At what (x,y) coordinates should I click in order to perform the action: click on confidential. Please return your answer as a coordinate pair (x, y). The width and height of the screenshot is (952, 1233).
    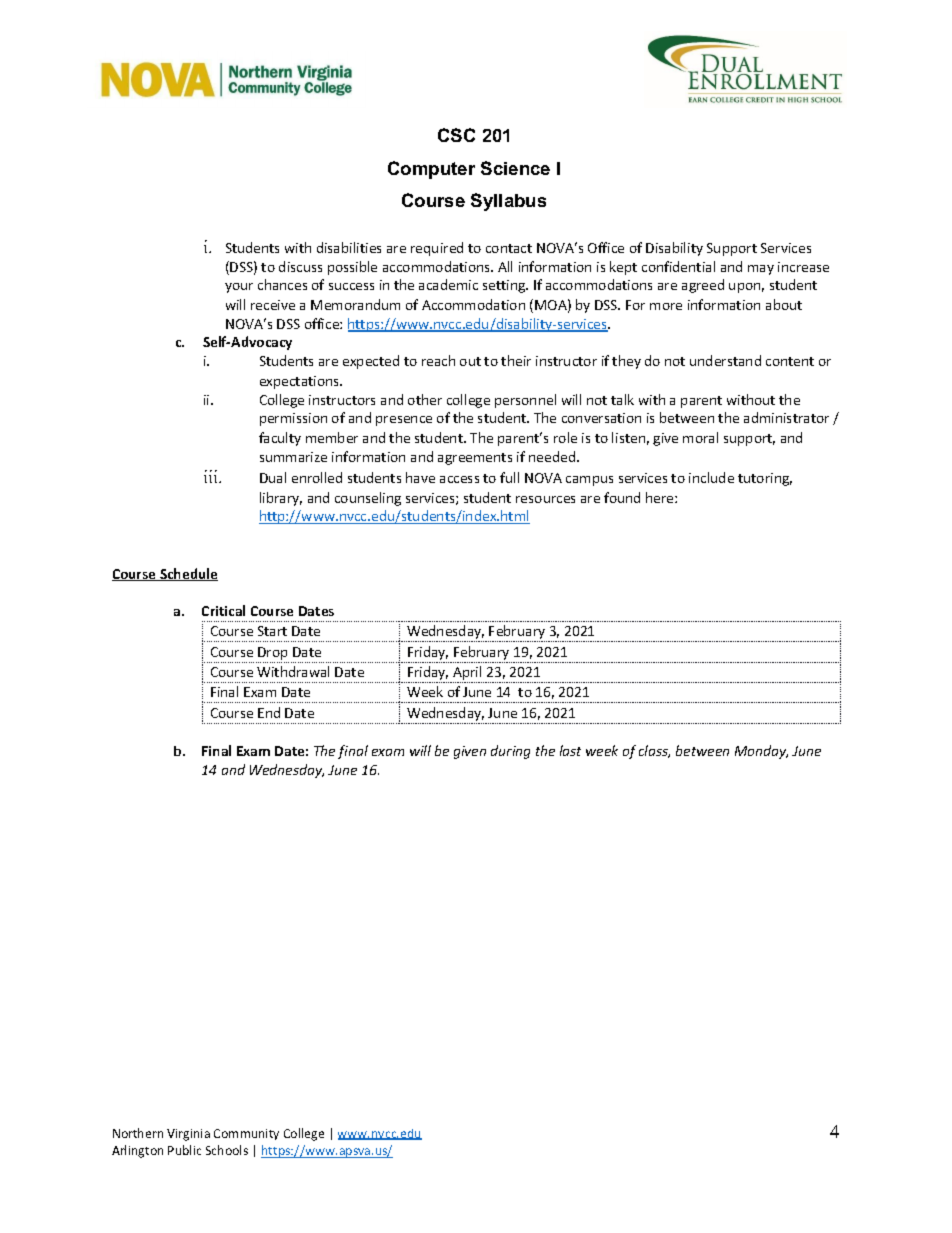
    Looking at the image, I should click on (678, 266).
